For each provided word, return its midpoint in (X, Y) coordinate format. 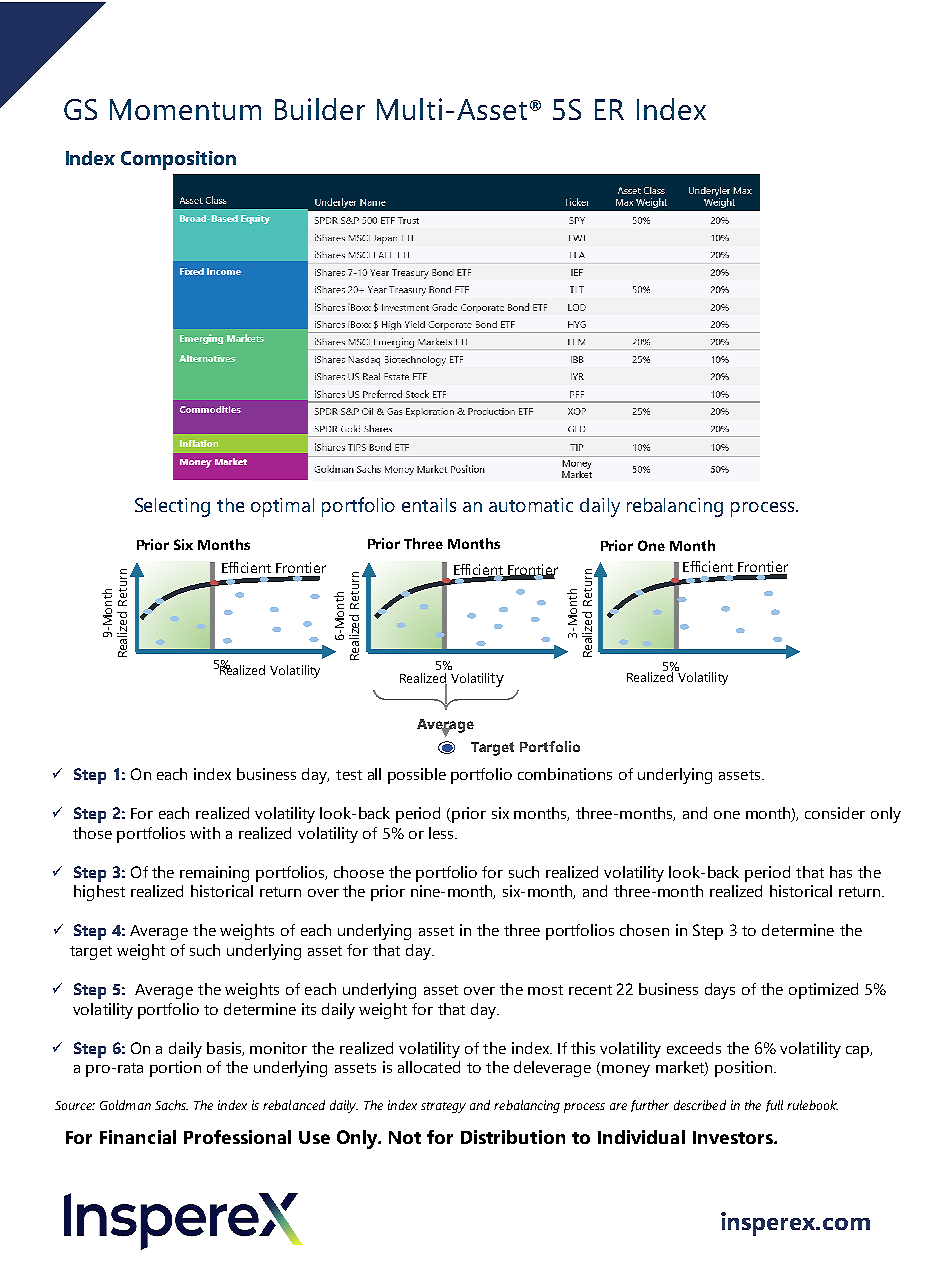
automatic (531, 505)
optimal (282, 507)
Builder (320, 109)
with (205, 833)
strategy (443, 1107)
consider (835, 813)
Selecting (172, 507)
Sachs (171, 1105)
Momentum (185, 109)
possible (417, 776)
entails (429, 505)
